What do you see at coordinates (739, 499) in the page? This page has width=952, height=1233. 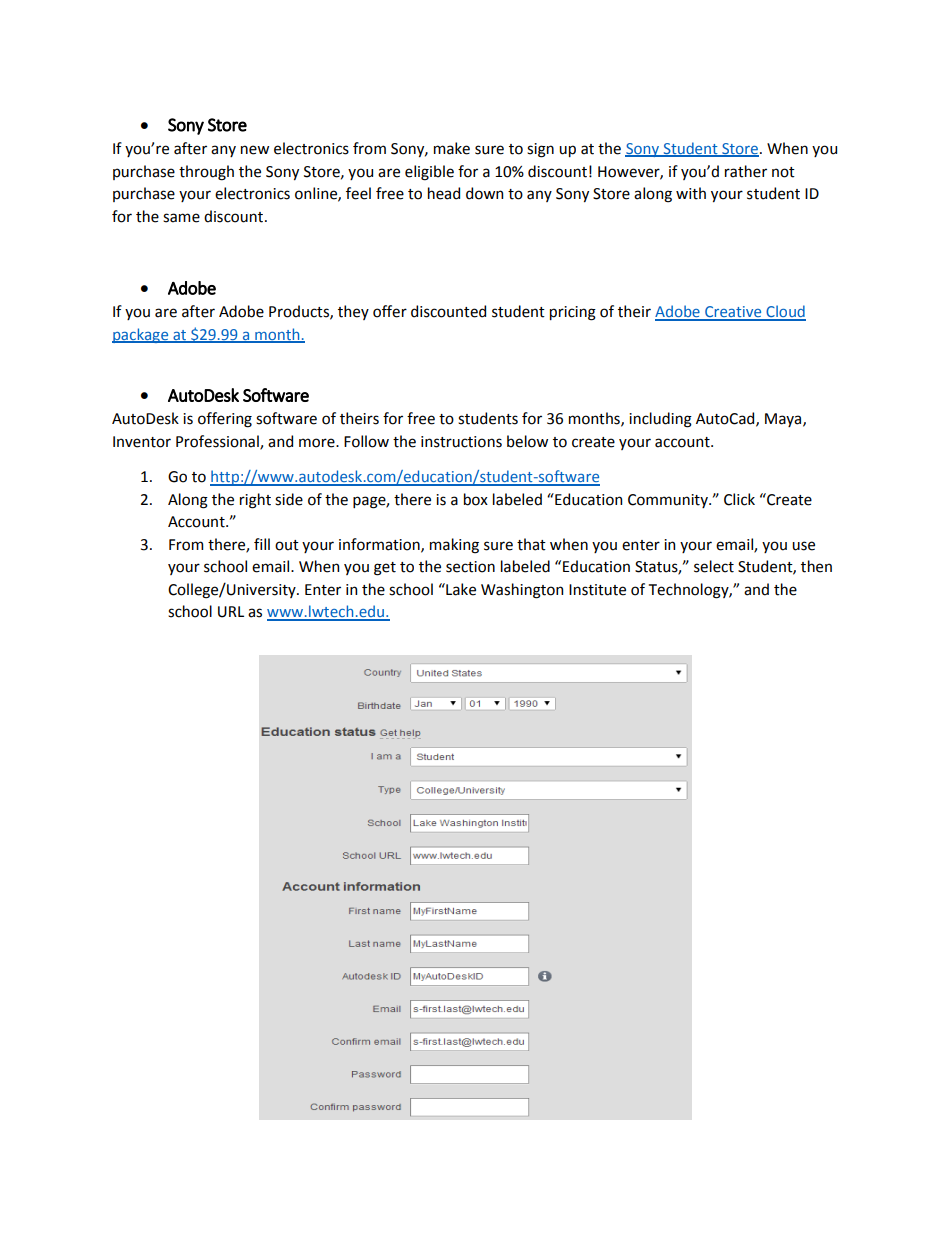 I see `Click` at bounding box center [739, 499].
